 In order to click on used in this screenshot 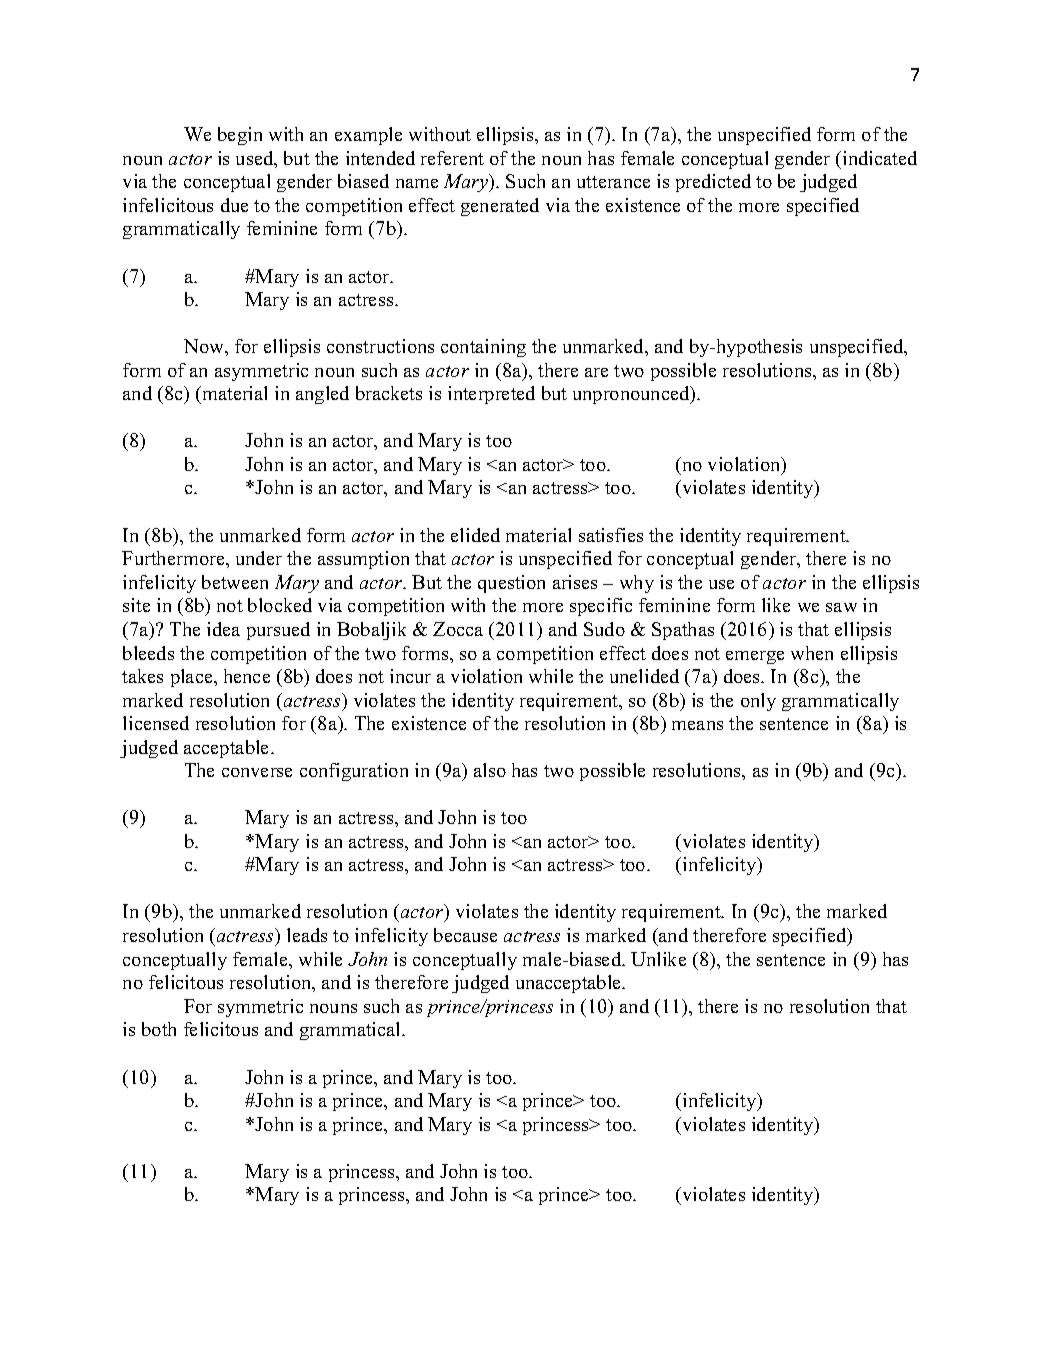, I will do `click(256, 159)`.
